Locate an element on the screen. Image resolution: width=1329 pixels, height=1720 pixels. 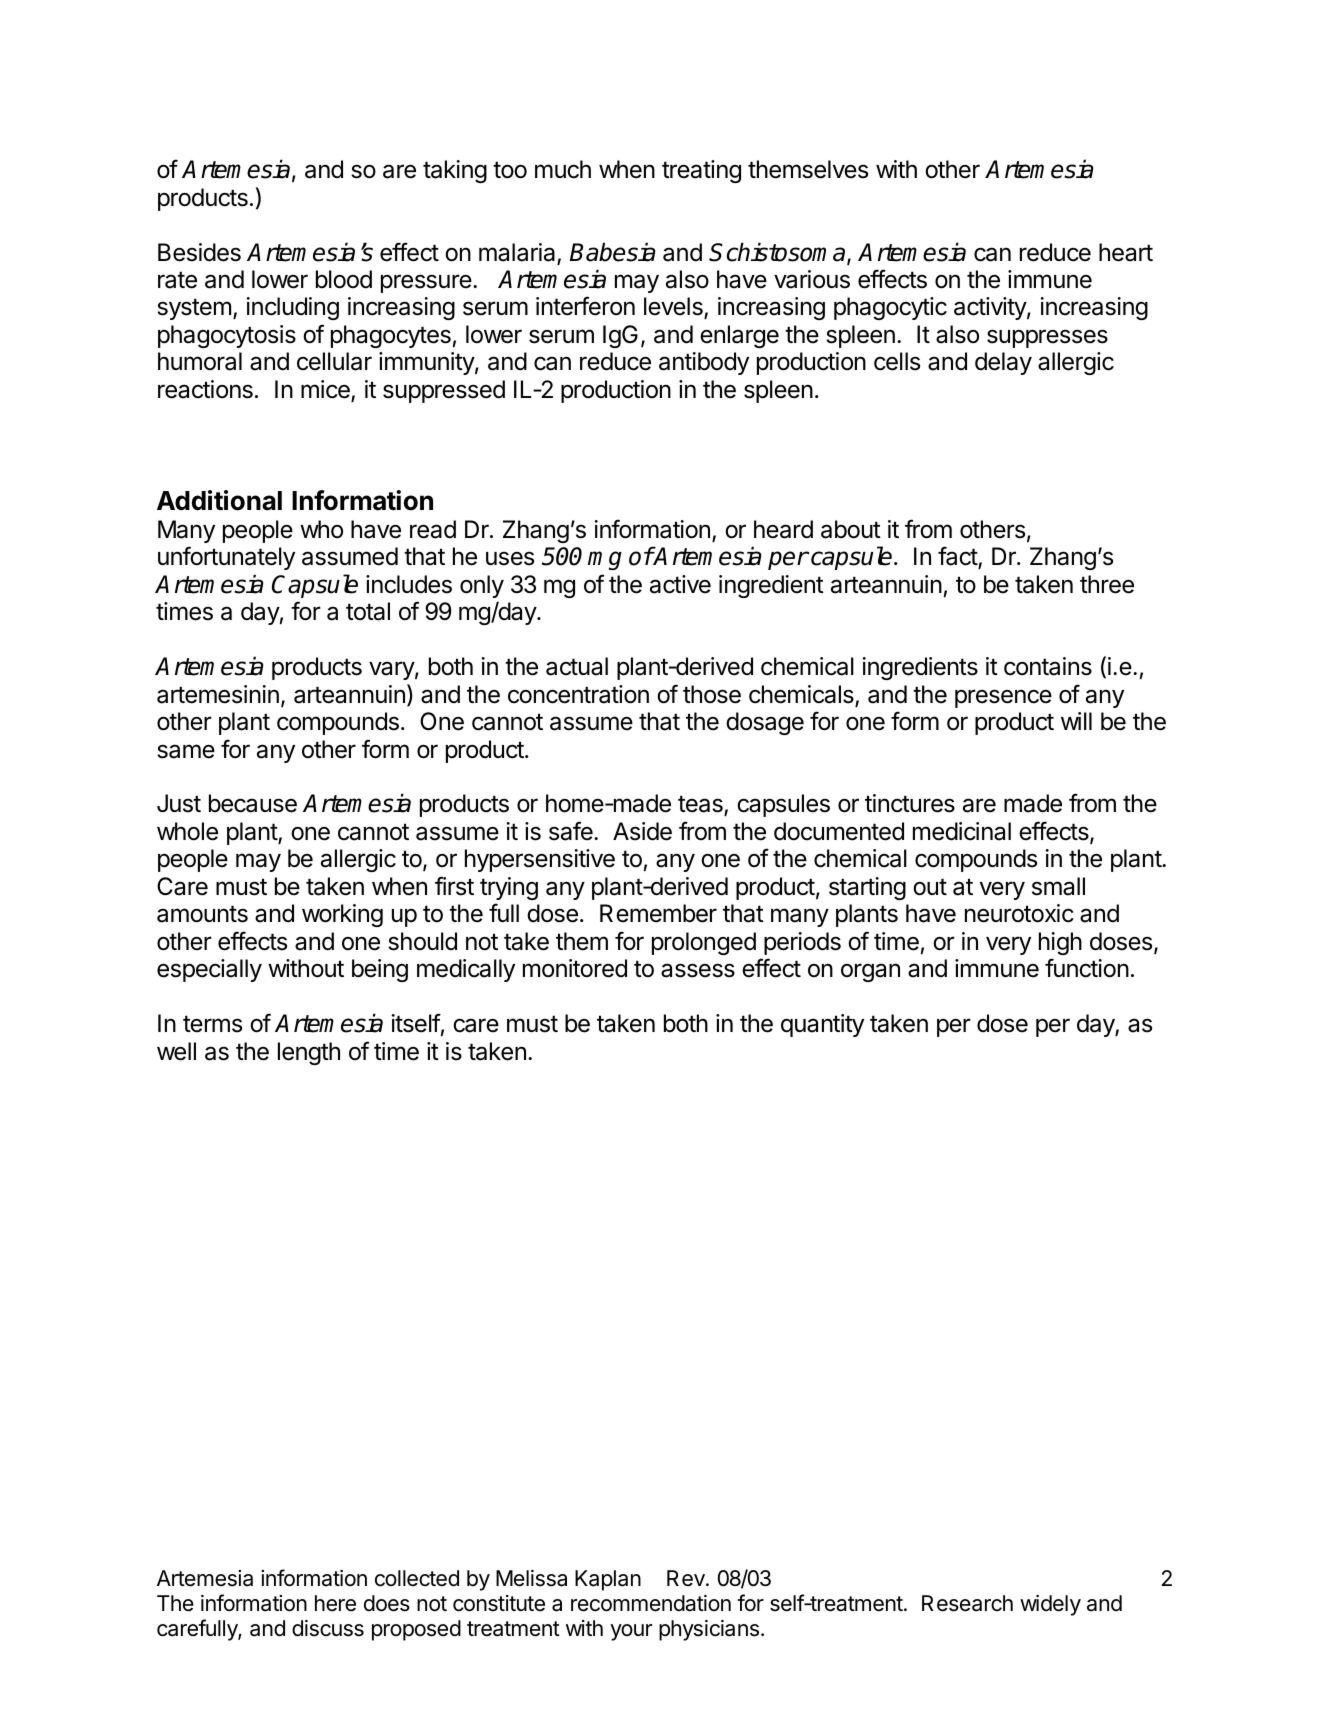
heart is located at coordinates (1126, 252).
